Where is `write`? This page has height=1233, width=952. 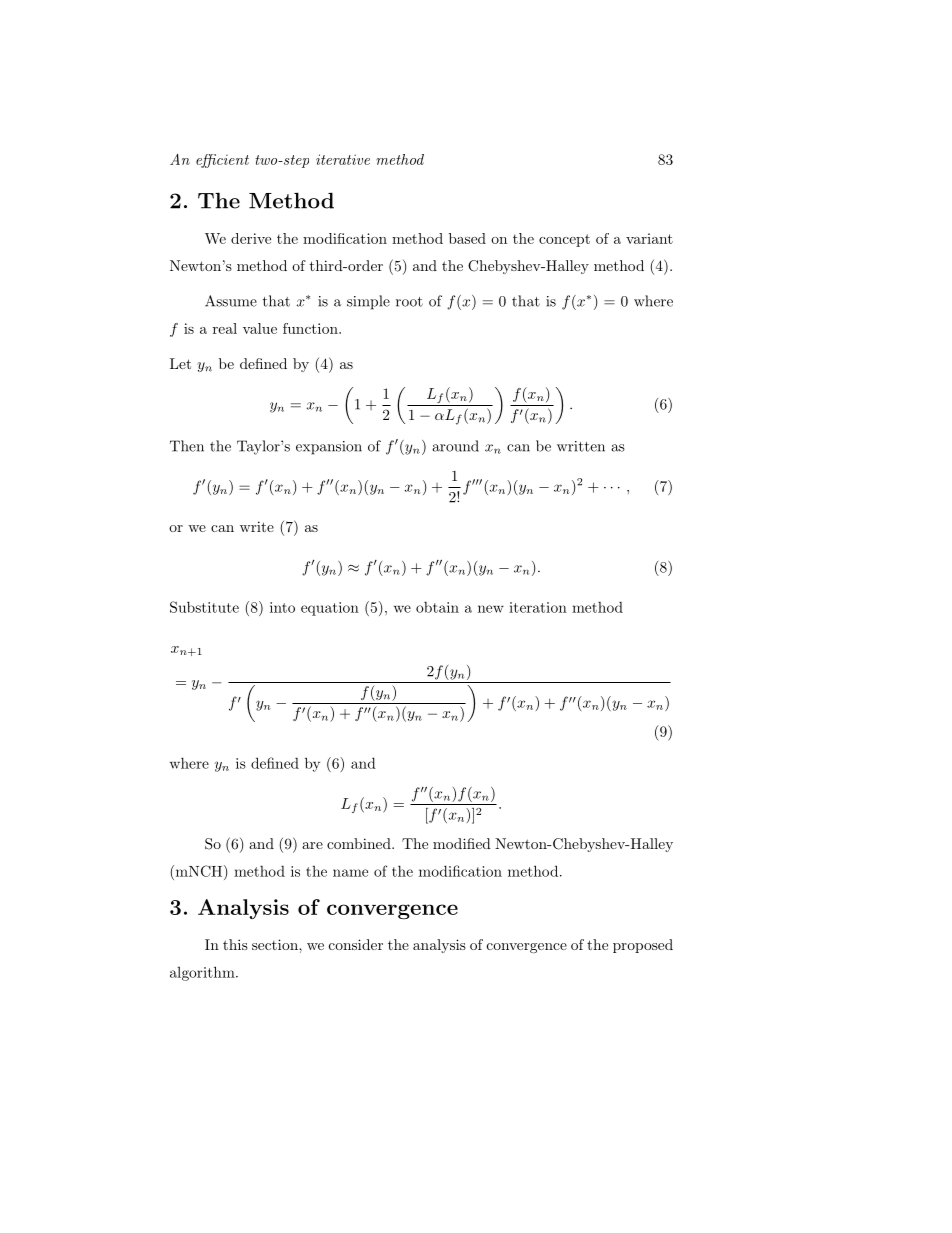 write is located at coordinates (257, 526).
